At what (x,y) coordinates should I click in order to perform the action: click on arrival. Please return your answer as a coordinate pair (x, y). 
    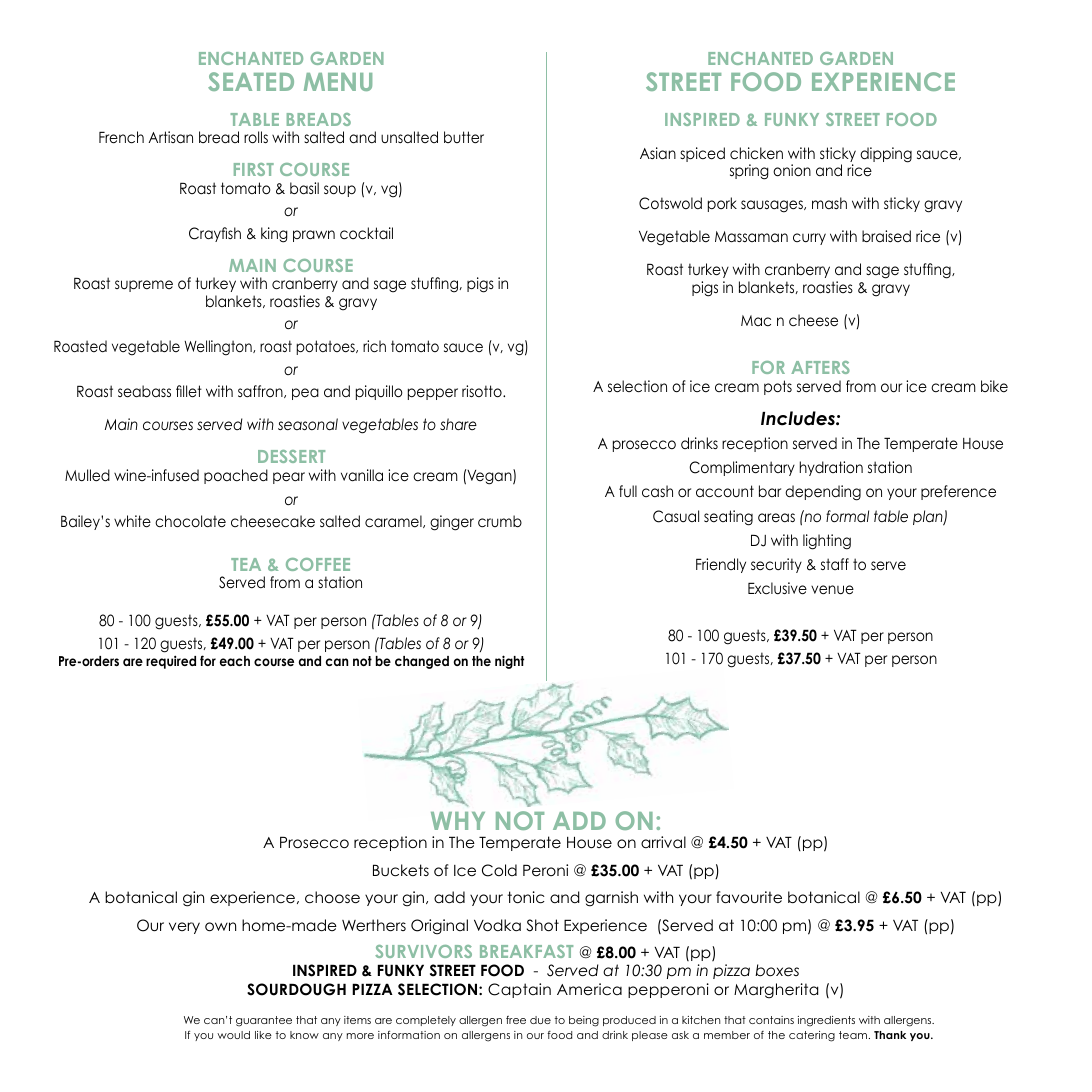
    Looking at the image, I should click on (663, 842).
